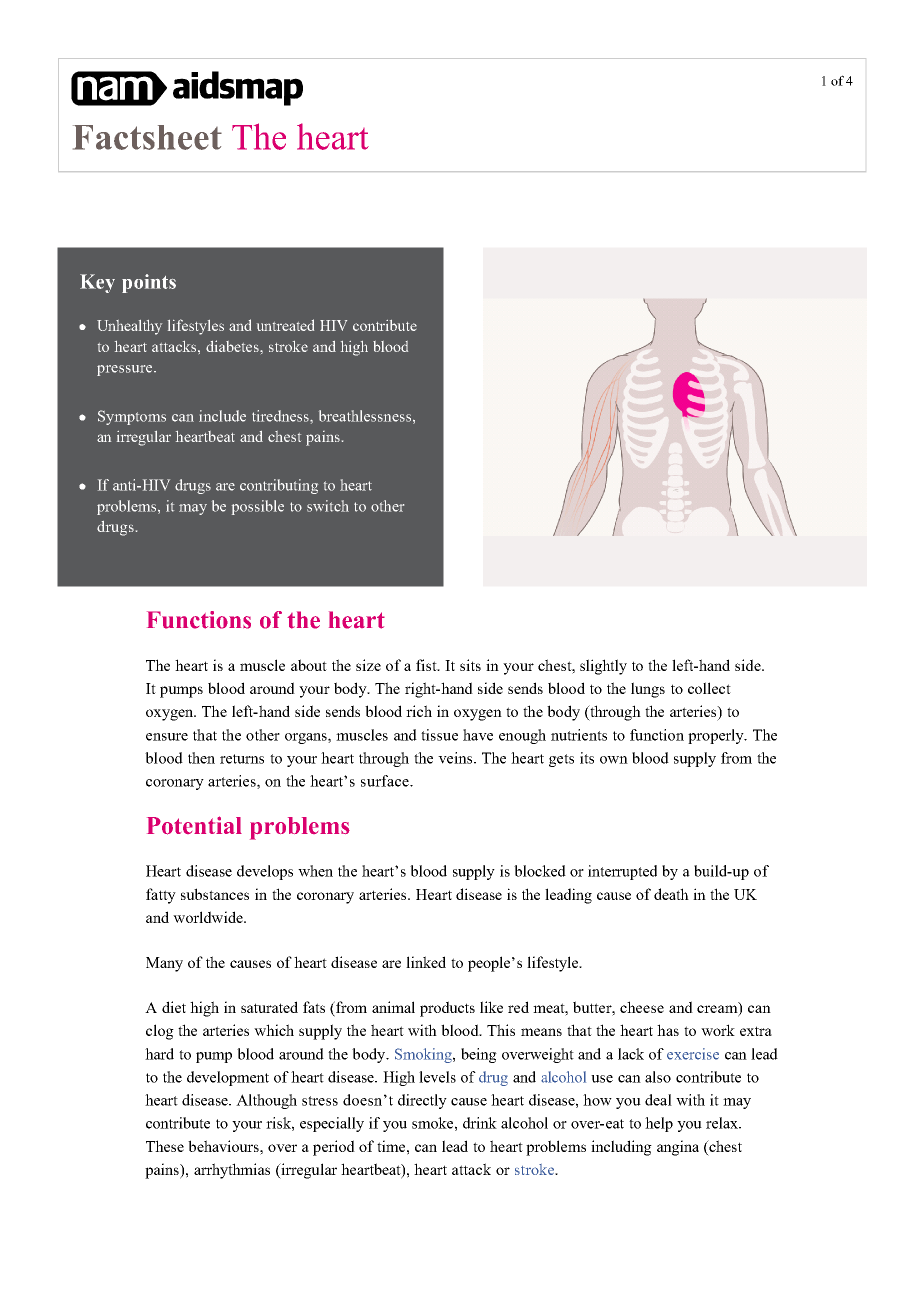  Describe the element at coordinates (439, 735) in the screenshot. I see `tissue` at that location.
